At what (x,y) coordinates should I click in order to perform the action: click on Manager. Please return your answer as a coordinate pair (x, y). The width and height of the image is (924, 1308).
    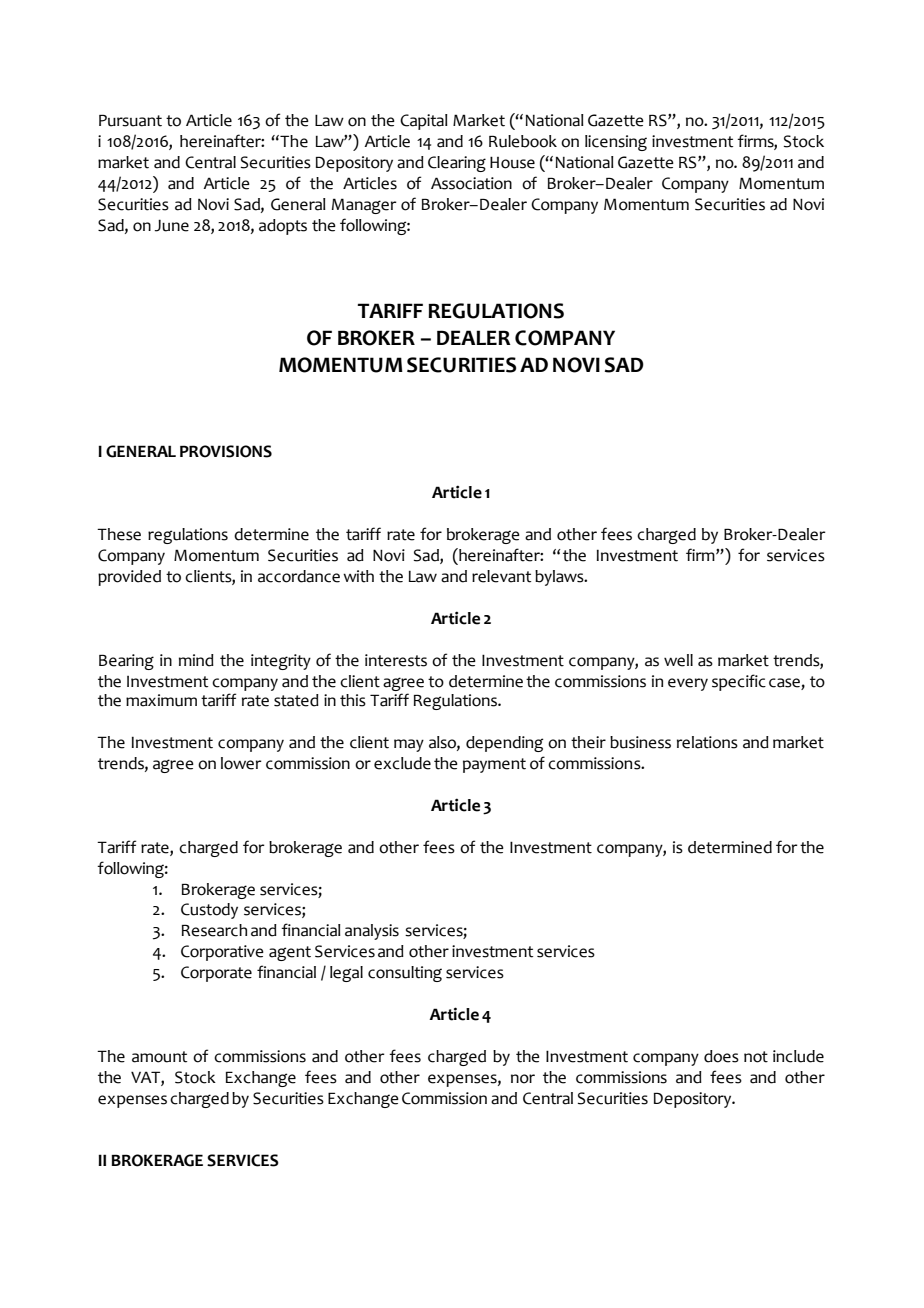
    Looking at the image, I should click on (364, 206).
